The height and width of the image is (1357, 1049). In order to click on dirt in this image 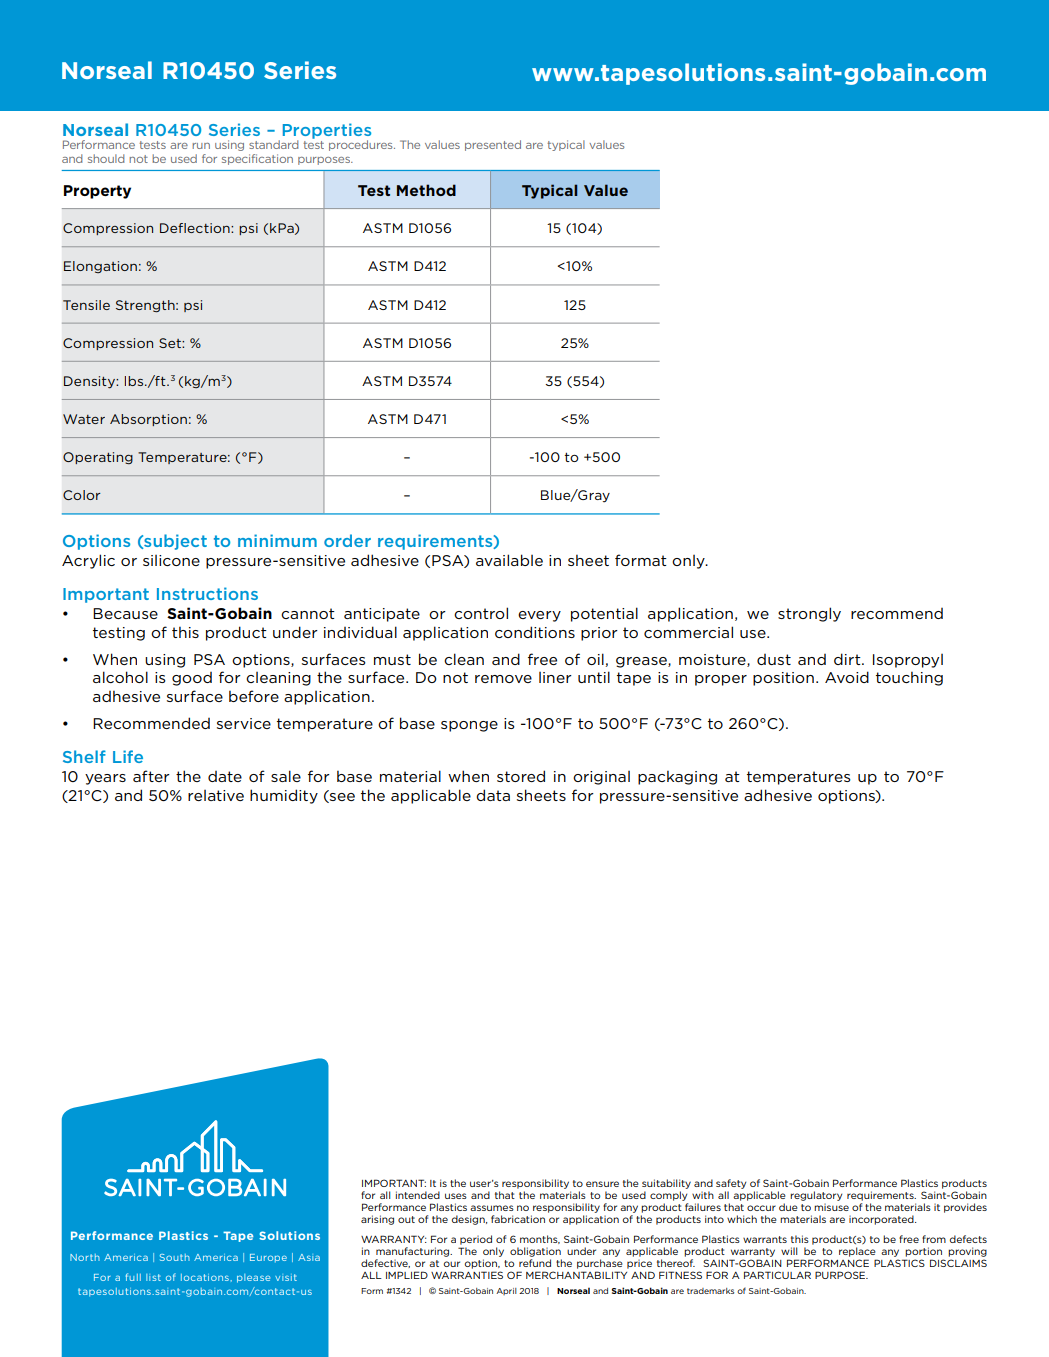, I will do `click(848, 659)`.
